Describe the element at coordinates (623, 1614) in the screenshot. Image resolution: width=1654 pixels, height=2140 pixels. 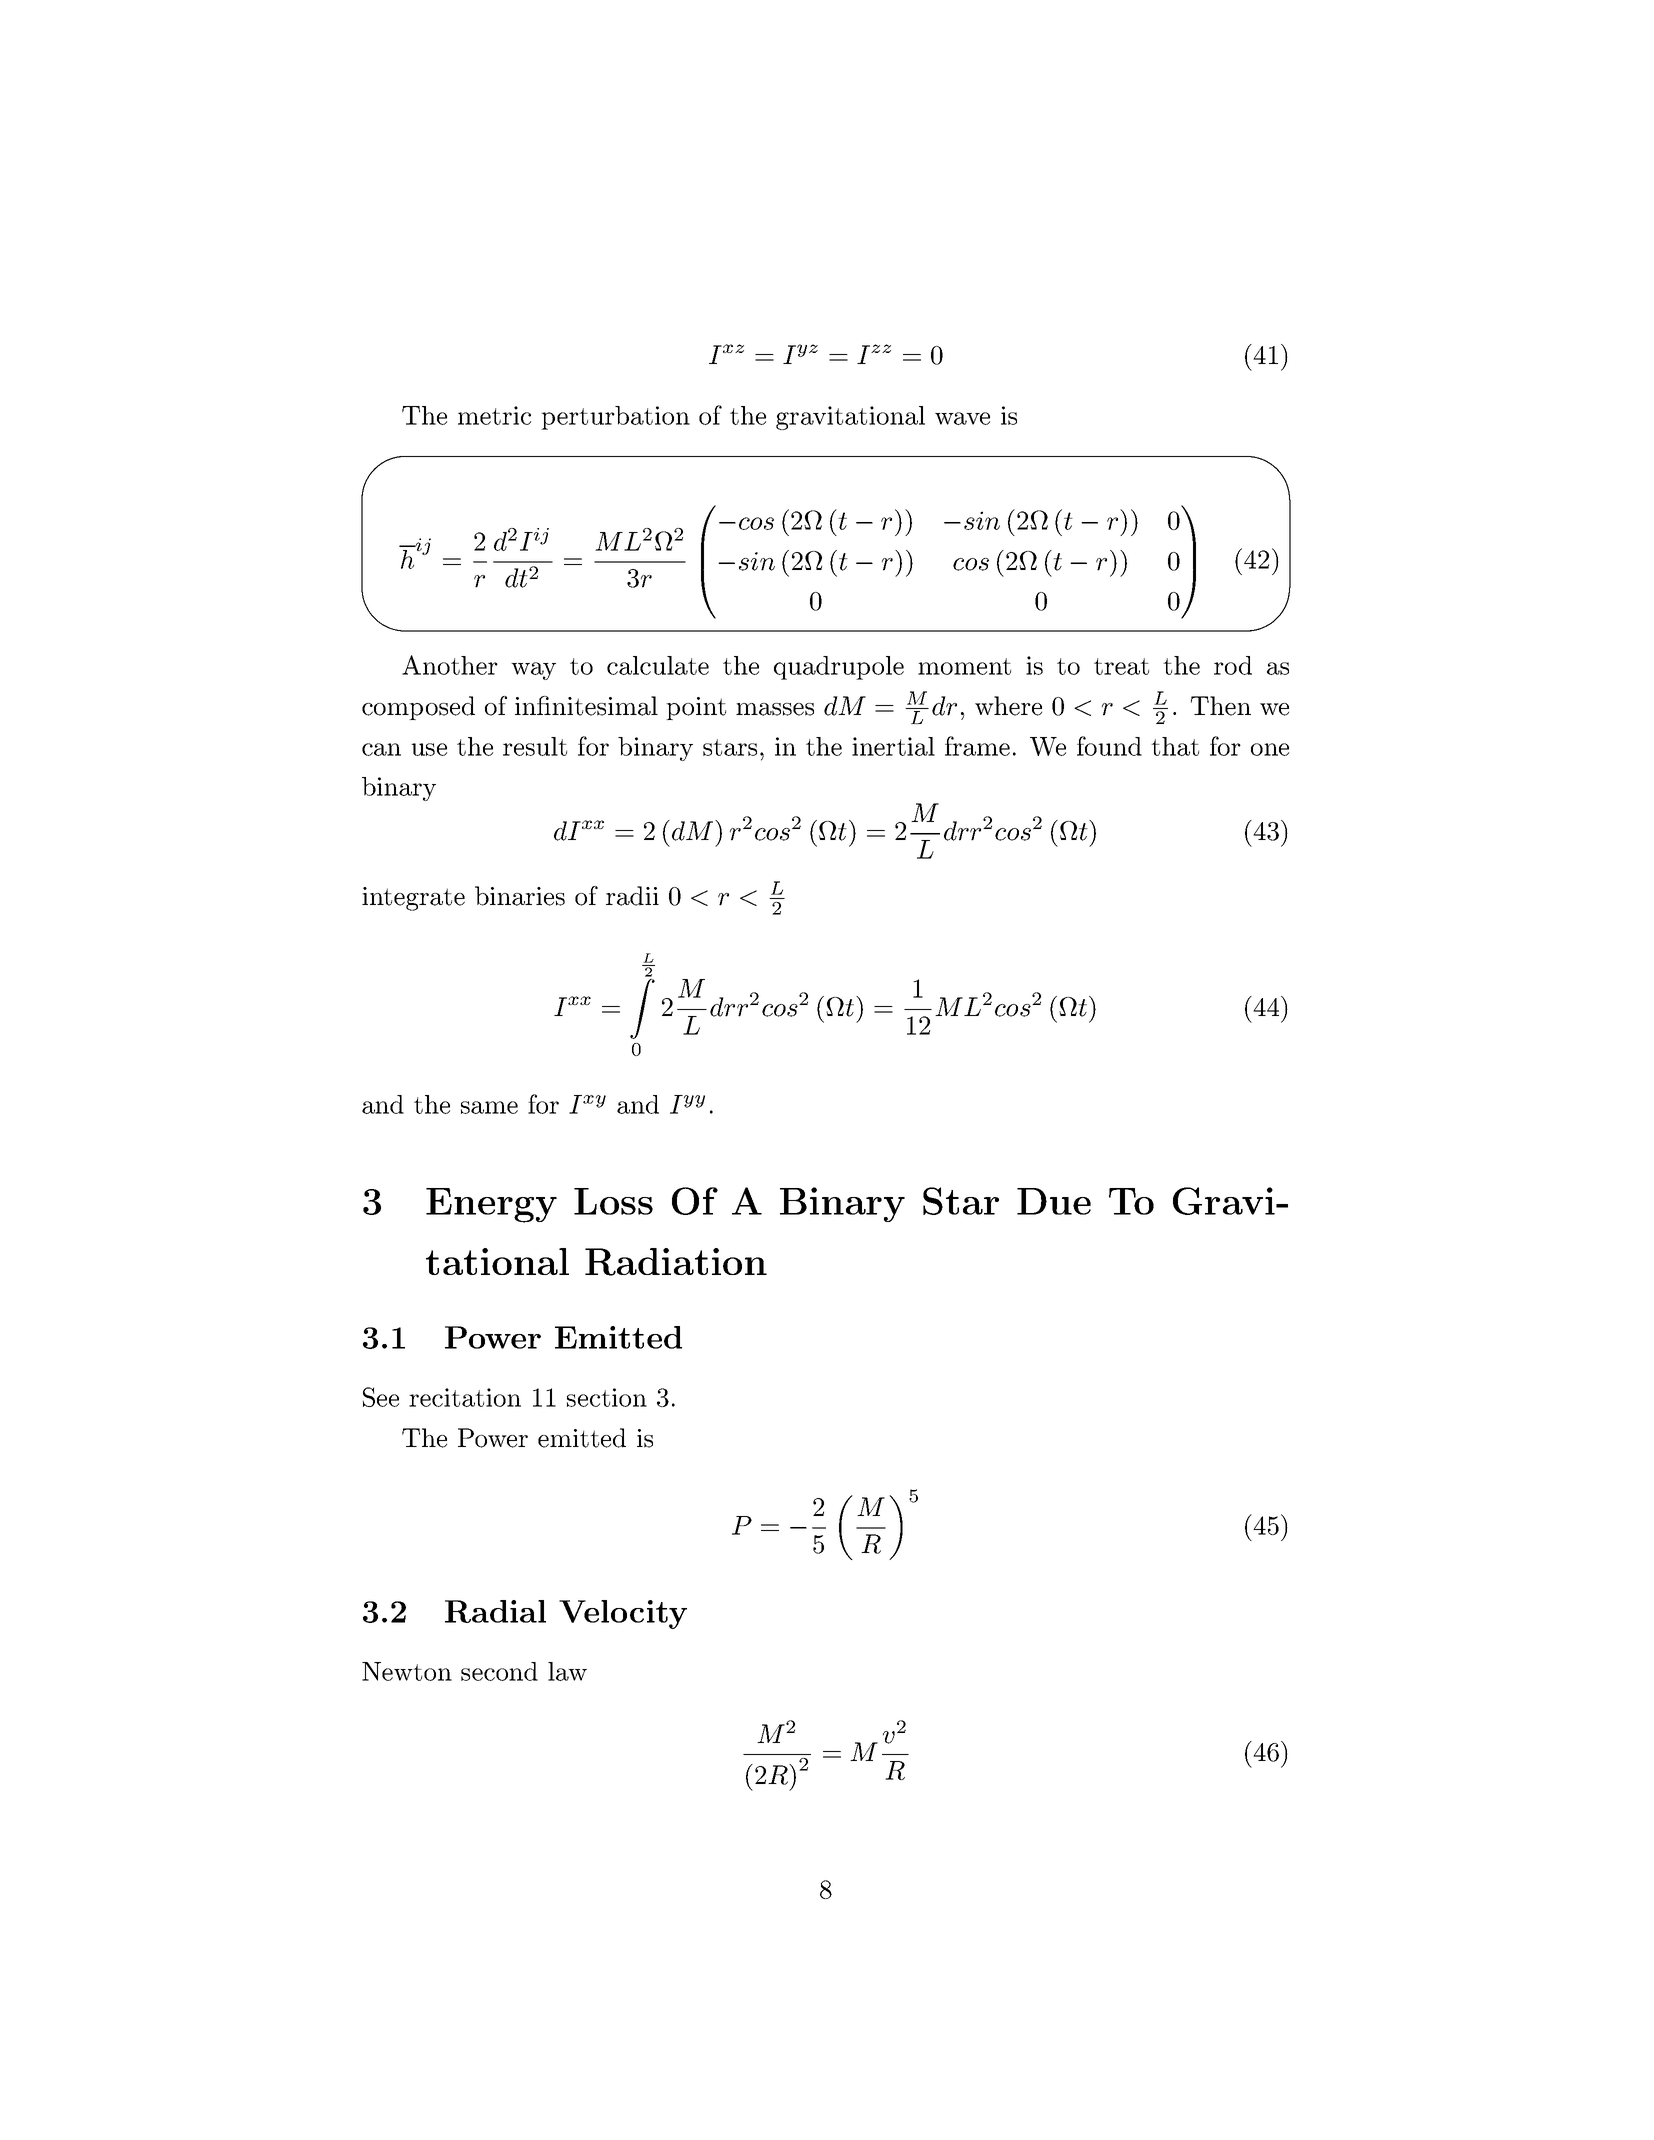
I see `Velocity` at that location.
